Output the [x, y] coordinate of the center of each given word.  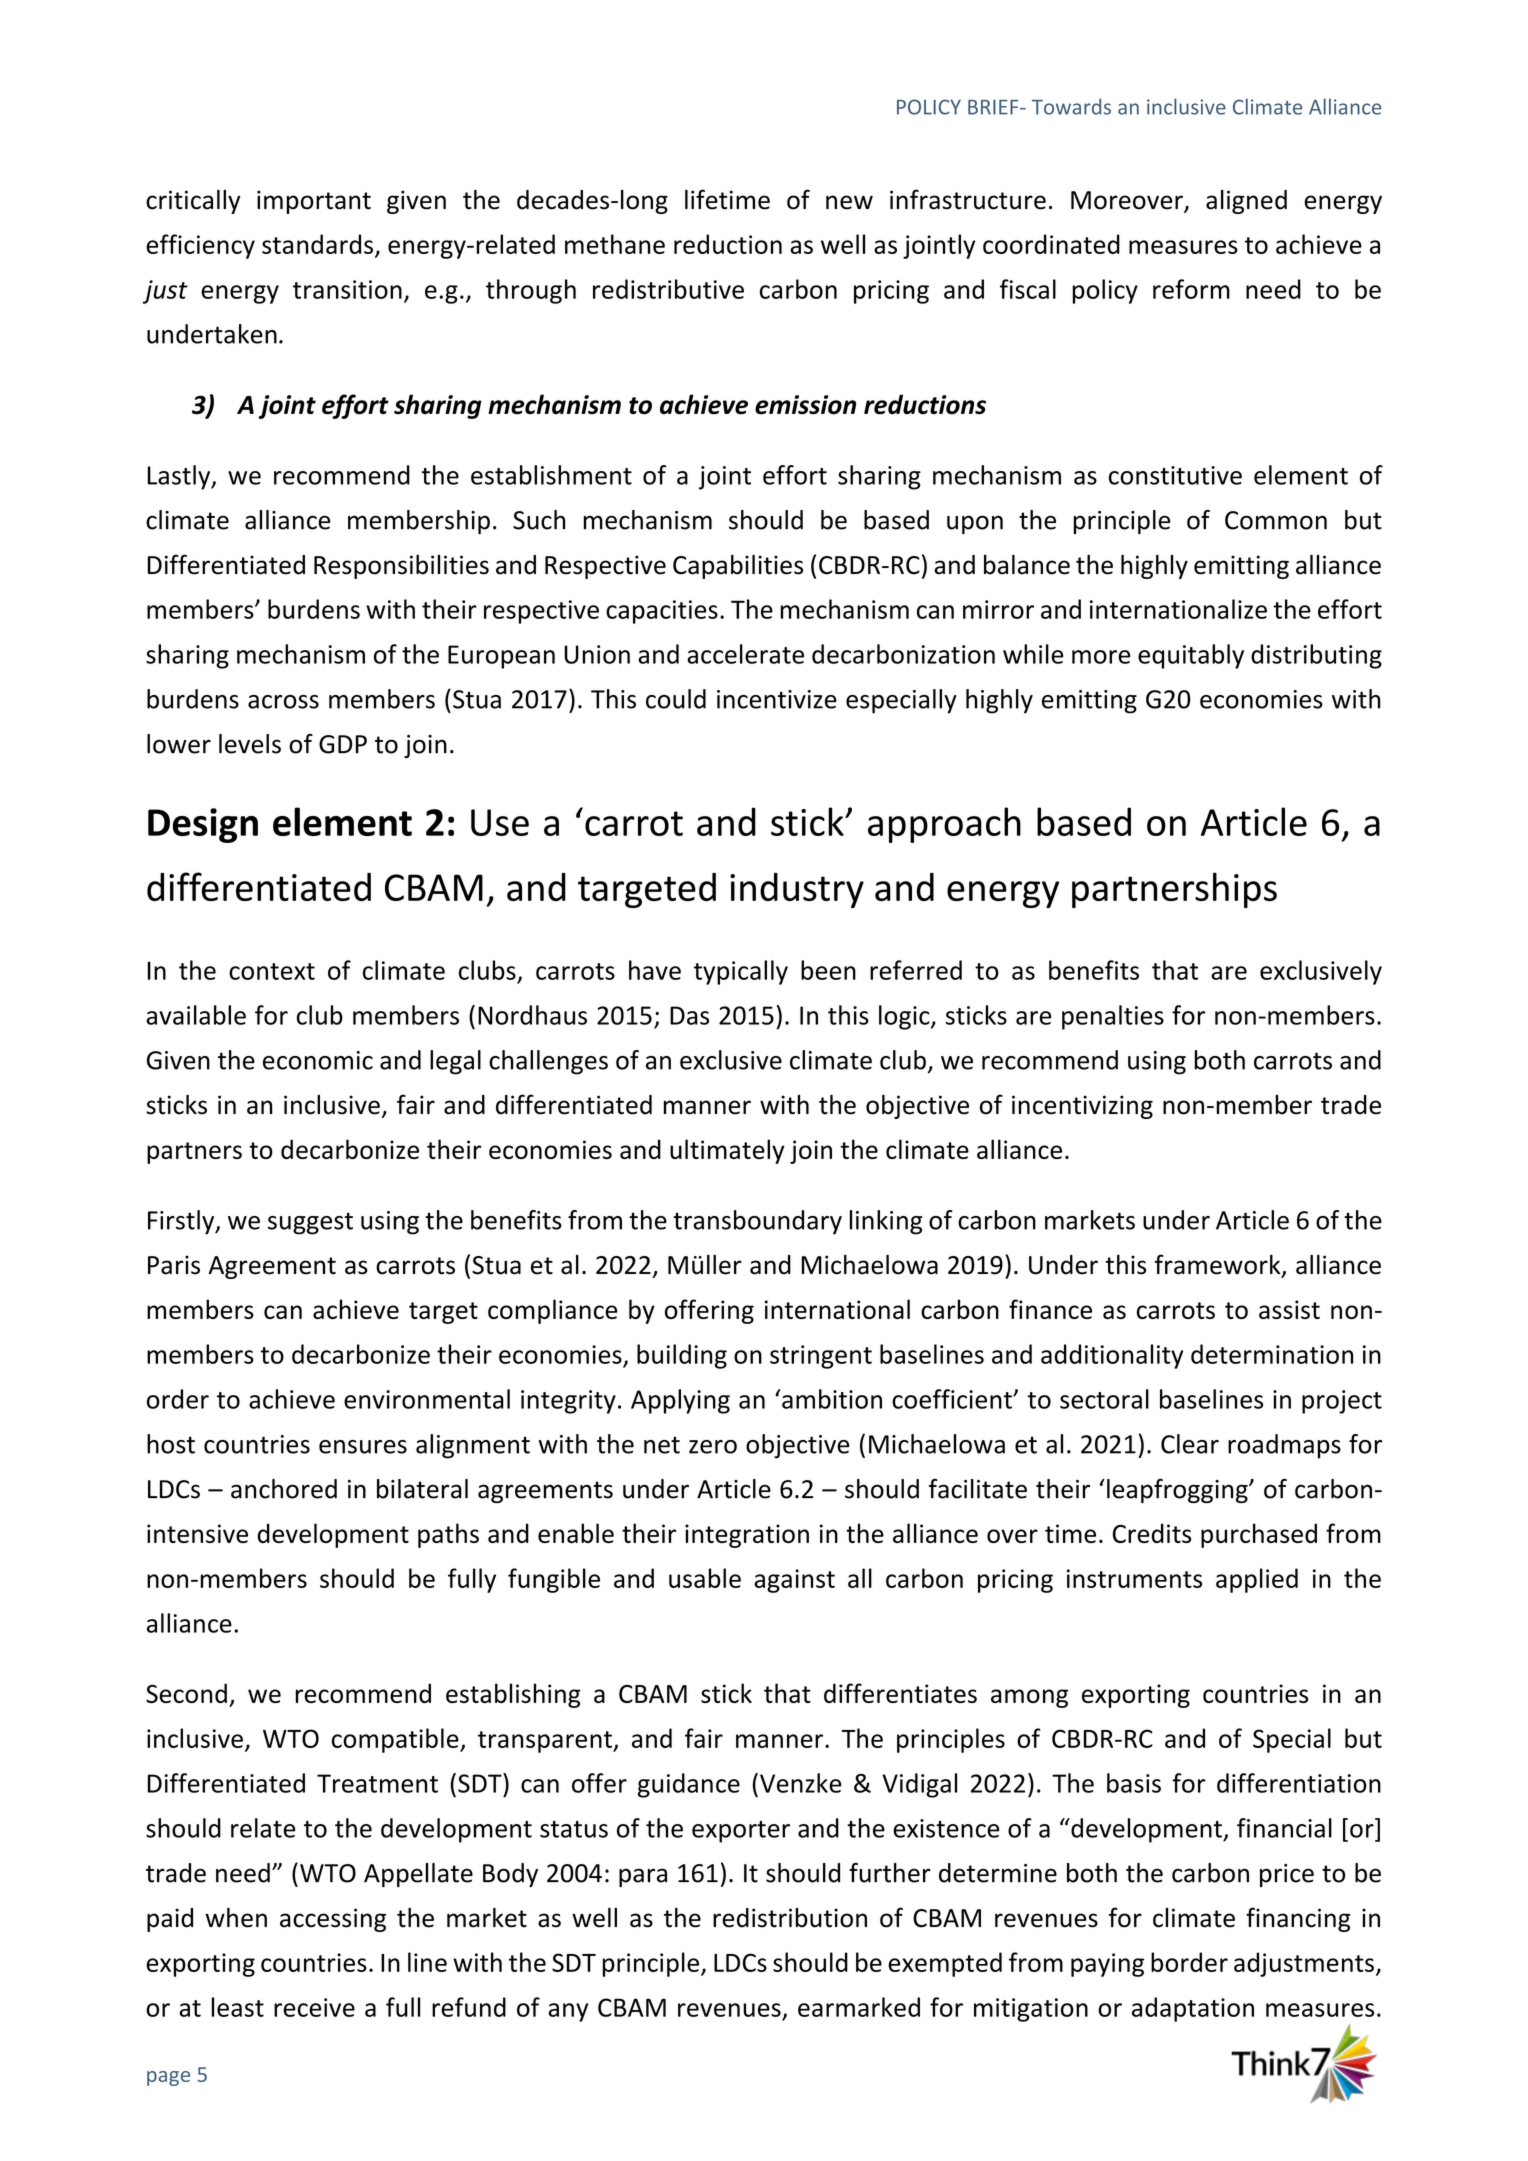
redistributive [668, 289]
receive [314, 2007]
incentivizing [1082, 1107]
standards [317, 244]
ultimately [727, 1151]
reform [1191, 289]
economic [318, 1060]
